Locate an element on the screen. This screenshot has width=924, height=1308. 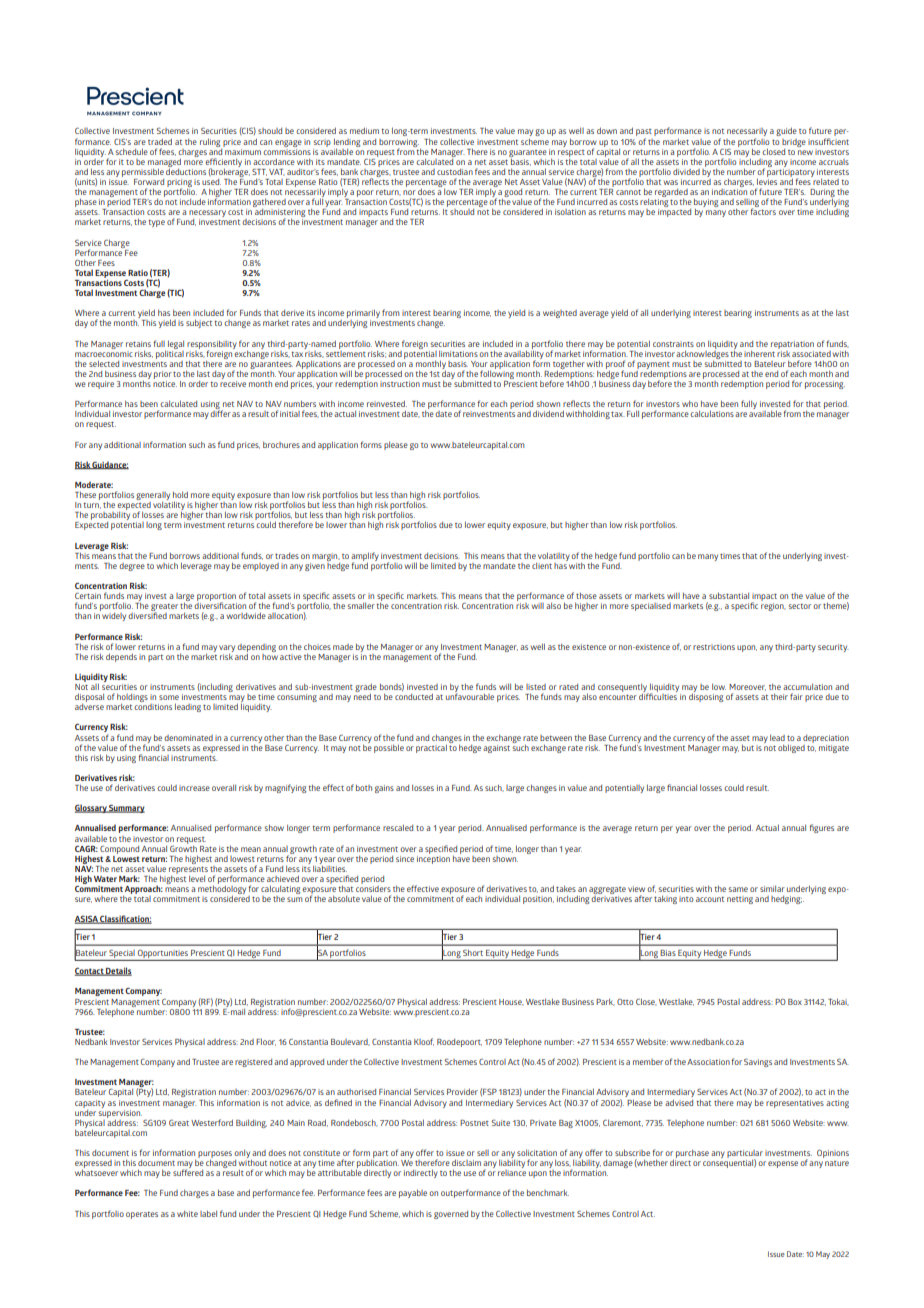
calculations is located at coordinates (712, 413).
